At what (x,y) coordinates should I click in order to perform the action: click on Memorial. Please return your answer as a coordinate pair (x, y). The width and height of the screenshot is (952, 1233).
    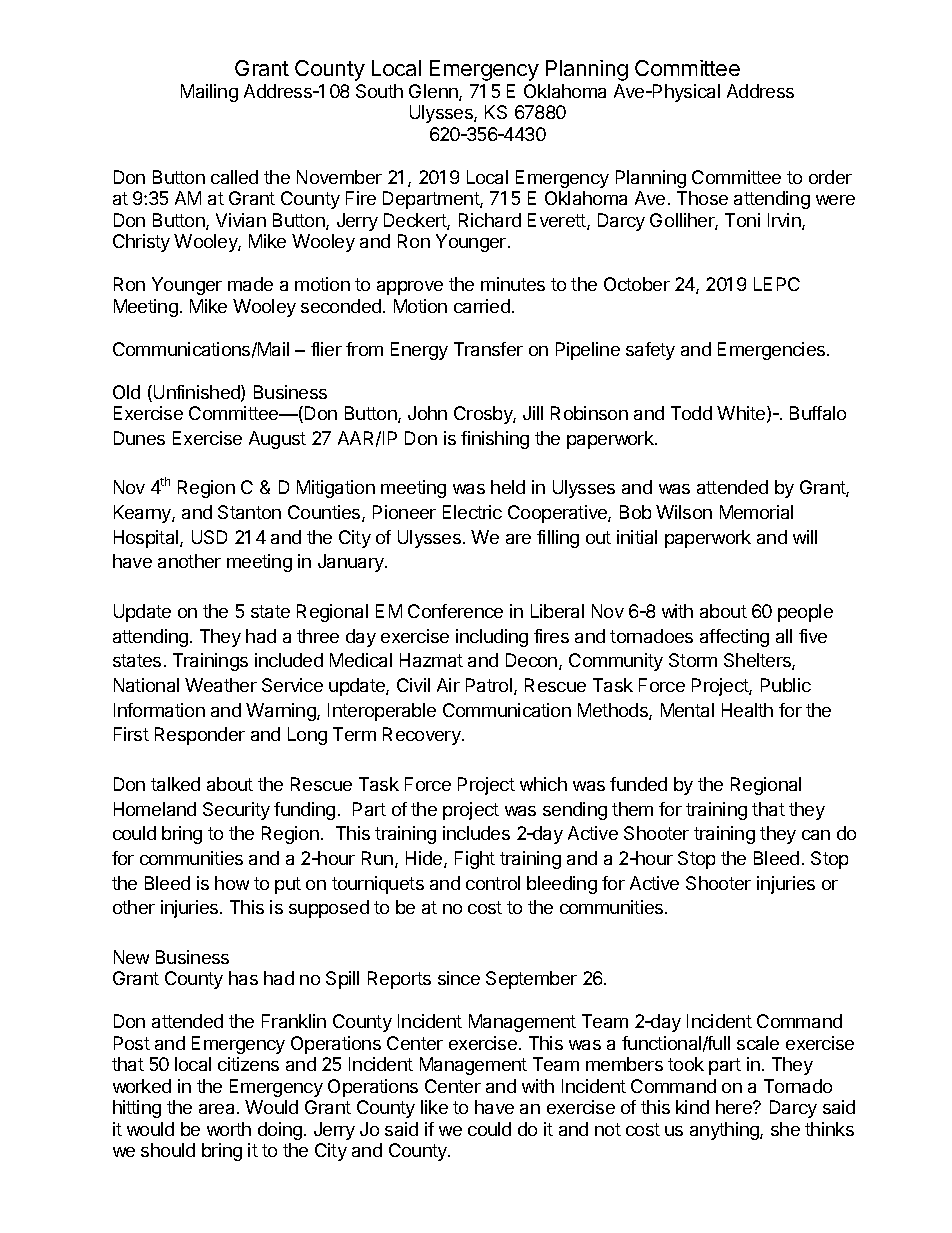
    Looking at the image, I should click on (756, 512).
